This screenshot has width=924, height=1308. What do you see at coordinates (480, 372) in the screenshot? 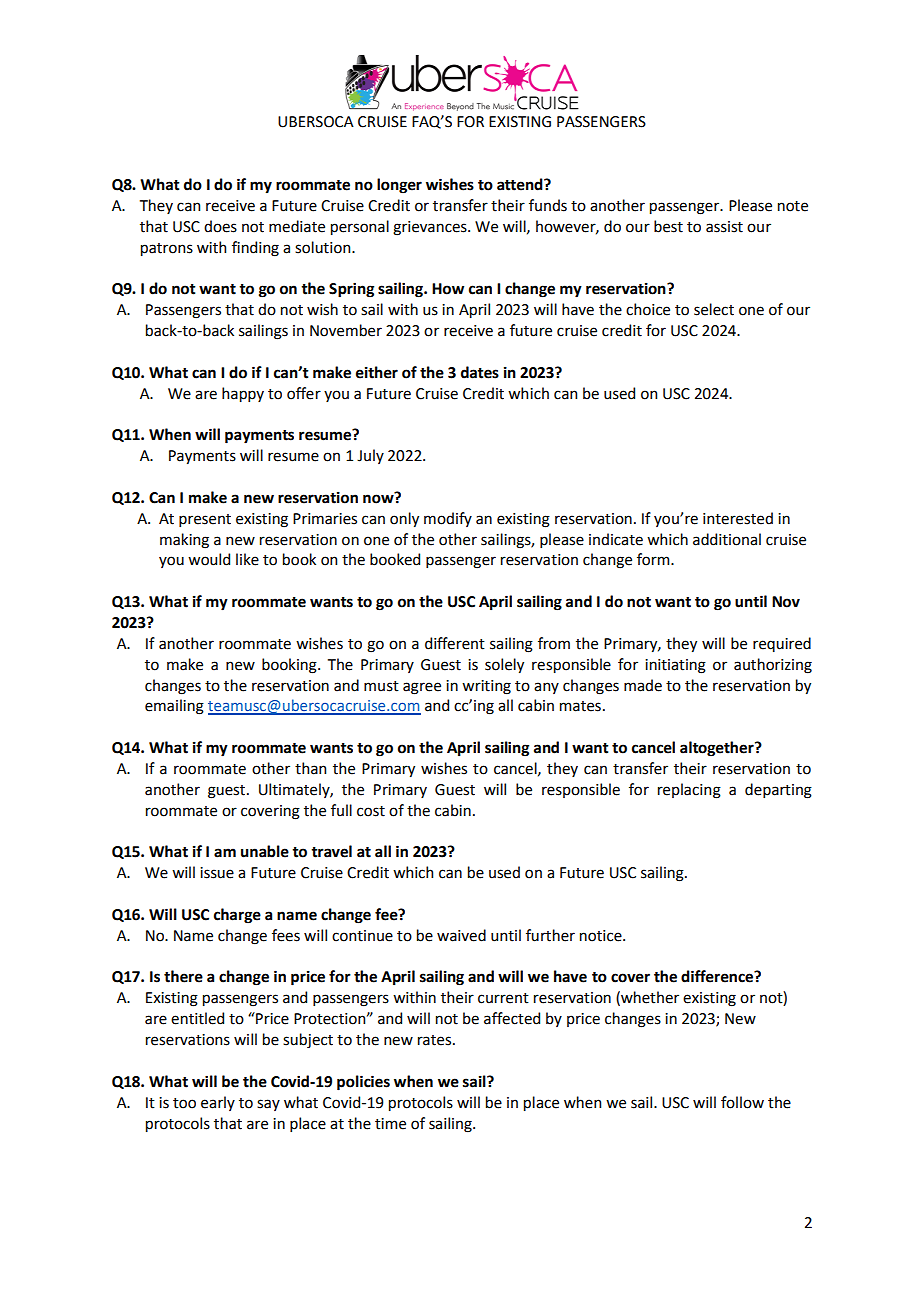
I see `dates` at bounding box center [480, 372].
